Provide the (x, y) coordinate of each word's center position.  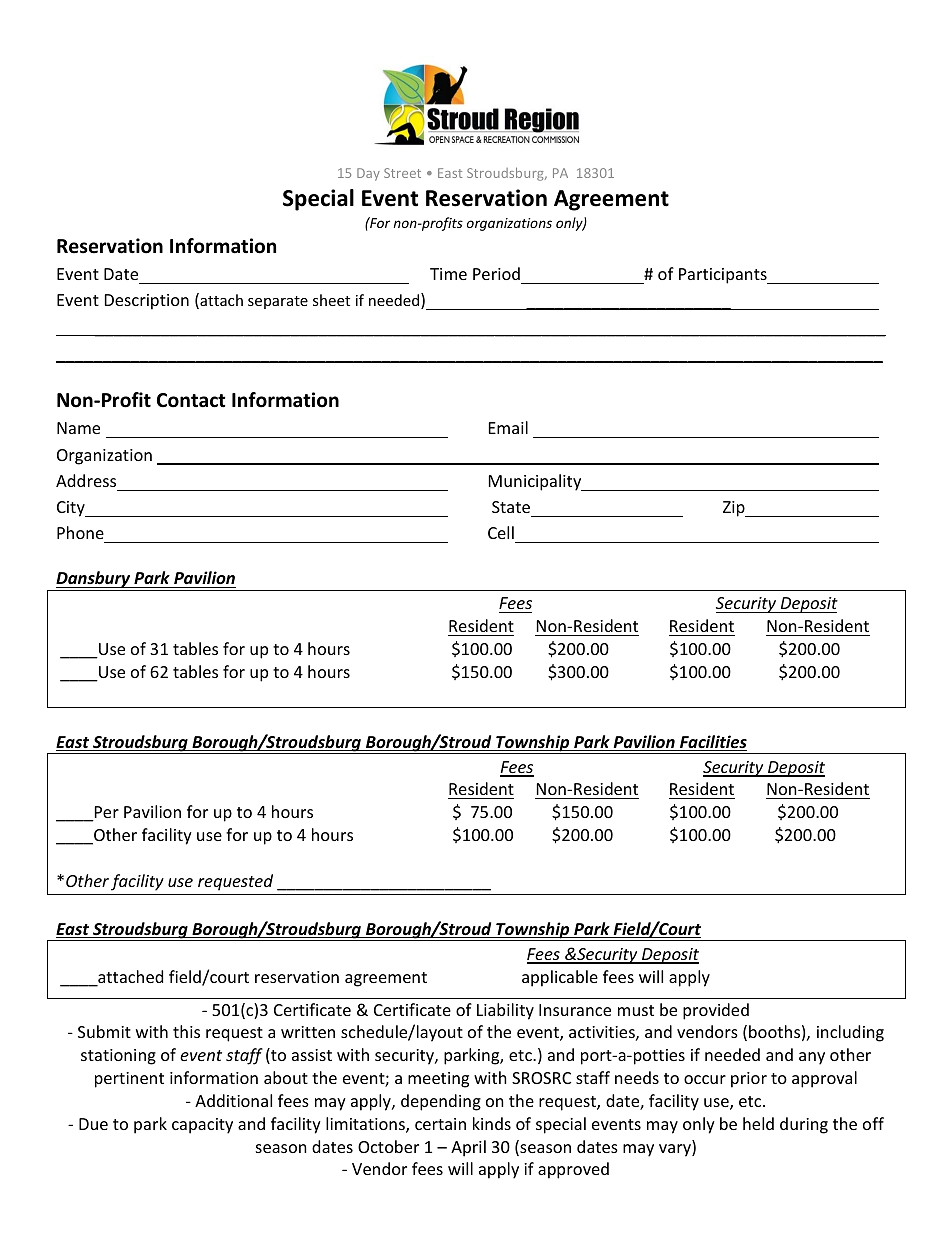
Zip (735, 509)
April (468, 1148)
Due (93, 1124)
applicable (560, 978)
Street (402, 173)
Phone (80, 532)
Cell (501, 532)
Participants (724, 276)
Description (147, 302)
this (186, 1031)
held (758, 1123)
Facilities (712, 743)
